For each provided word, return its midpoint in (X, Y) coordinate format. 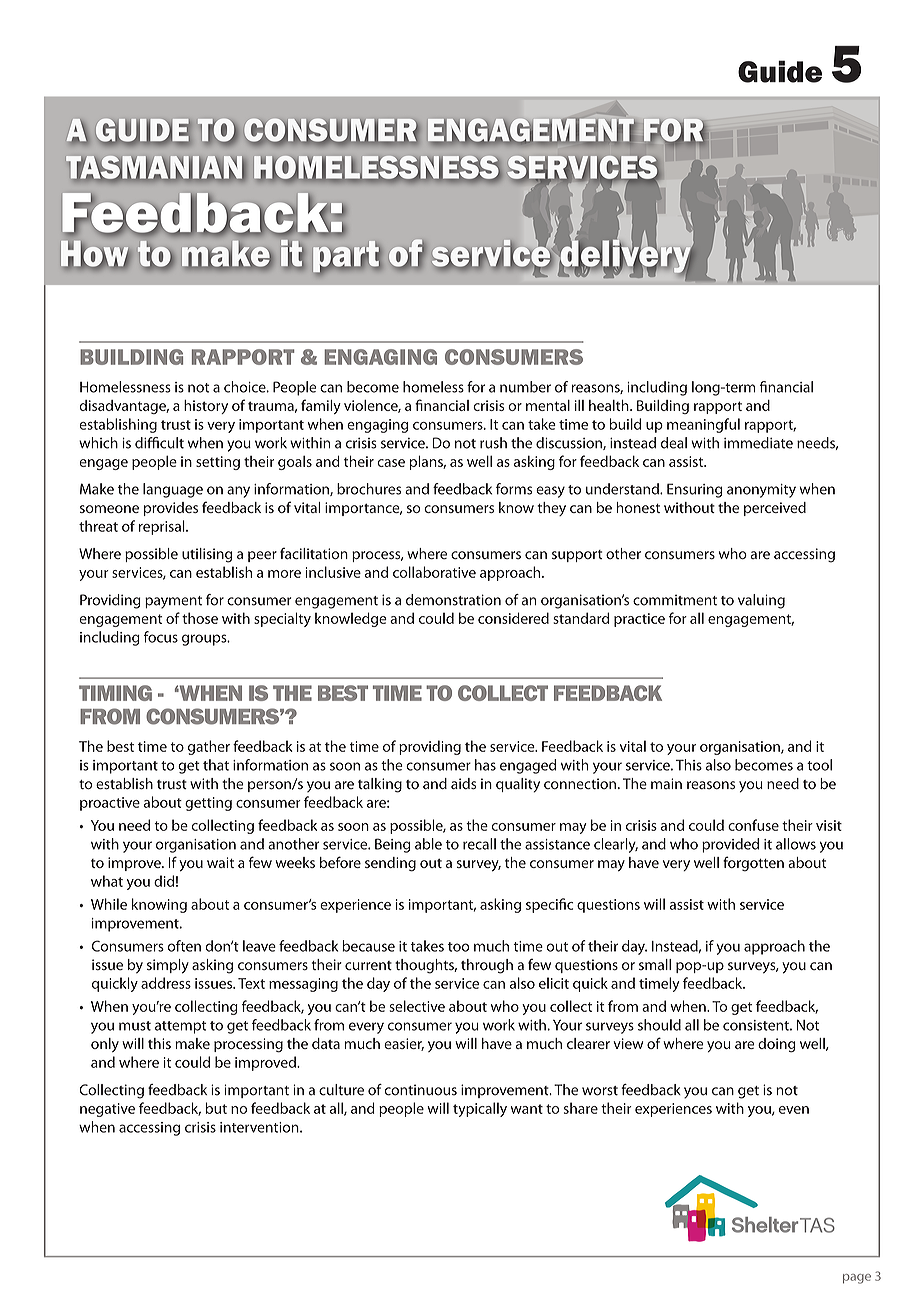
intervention (260, 1127)
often (184, 946)
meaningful (703, 425)
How (94, 254)
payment (173, 602)
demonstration (453, 600)
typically (480, 1109)
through (487, 966)
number (525, 387)
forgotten (753, 864)
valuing (761, 601)
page (857, 1279)
